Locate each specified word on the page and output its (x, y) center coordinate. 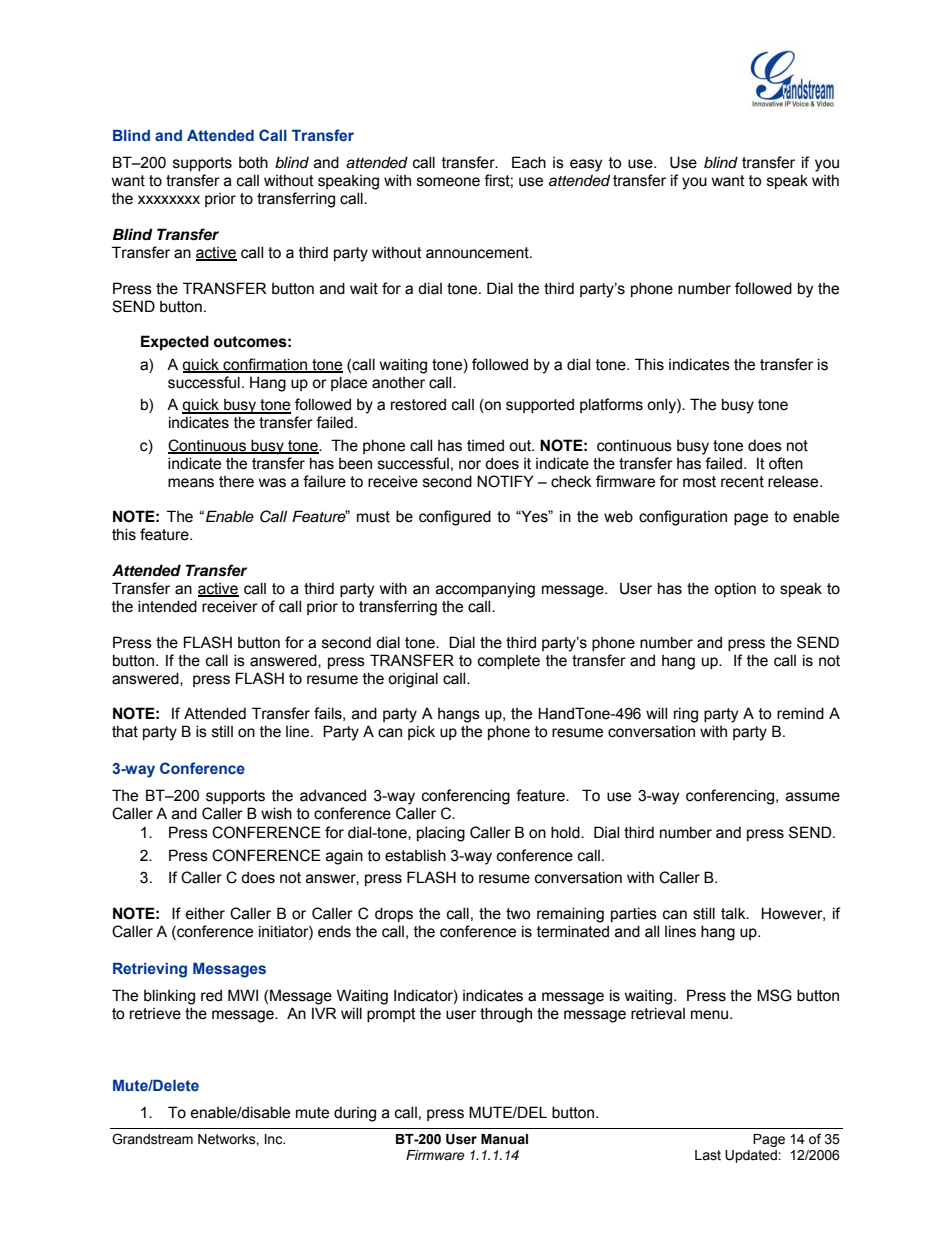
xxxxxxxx (169, 199)
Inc (275, 1139)
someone (448, 182)
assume (813, 797)
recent (742, 482)
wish (276, 813)
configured (455, 518)
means (191, 483)
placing (441, 834)
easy (586, 165)
